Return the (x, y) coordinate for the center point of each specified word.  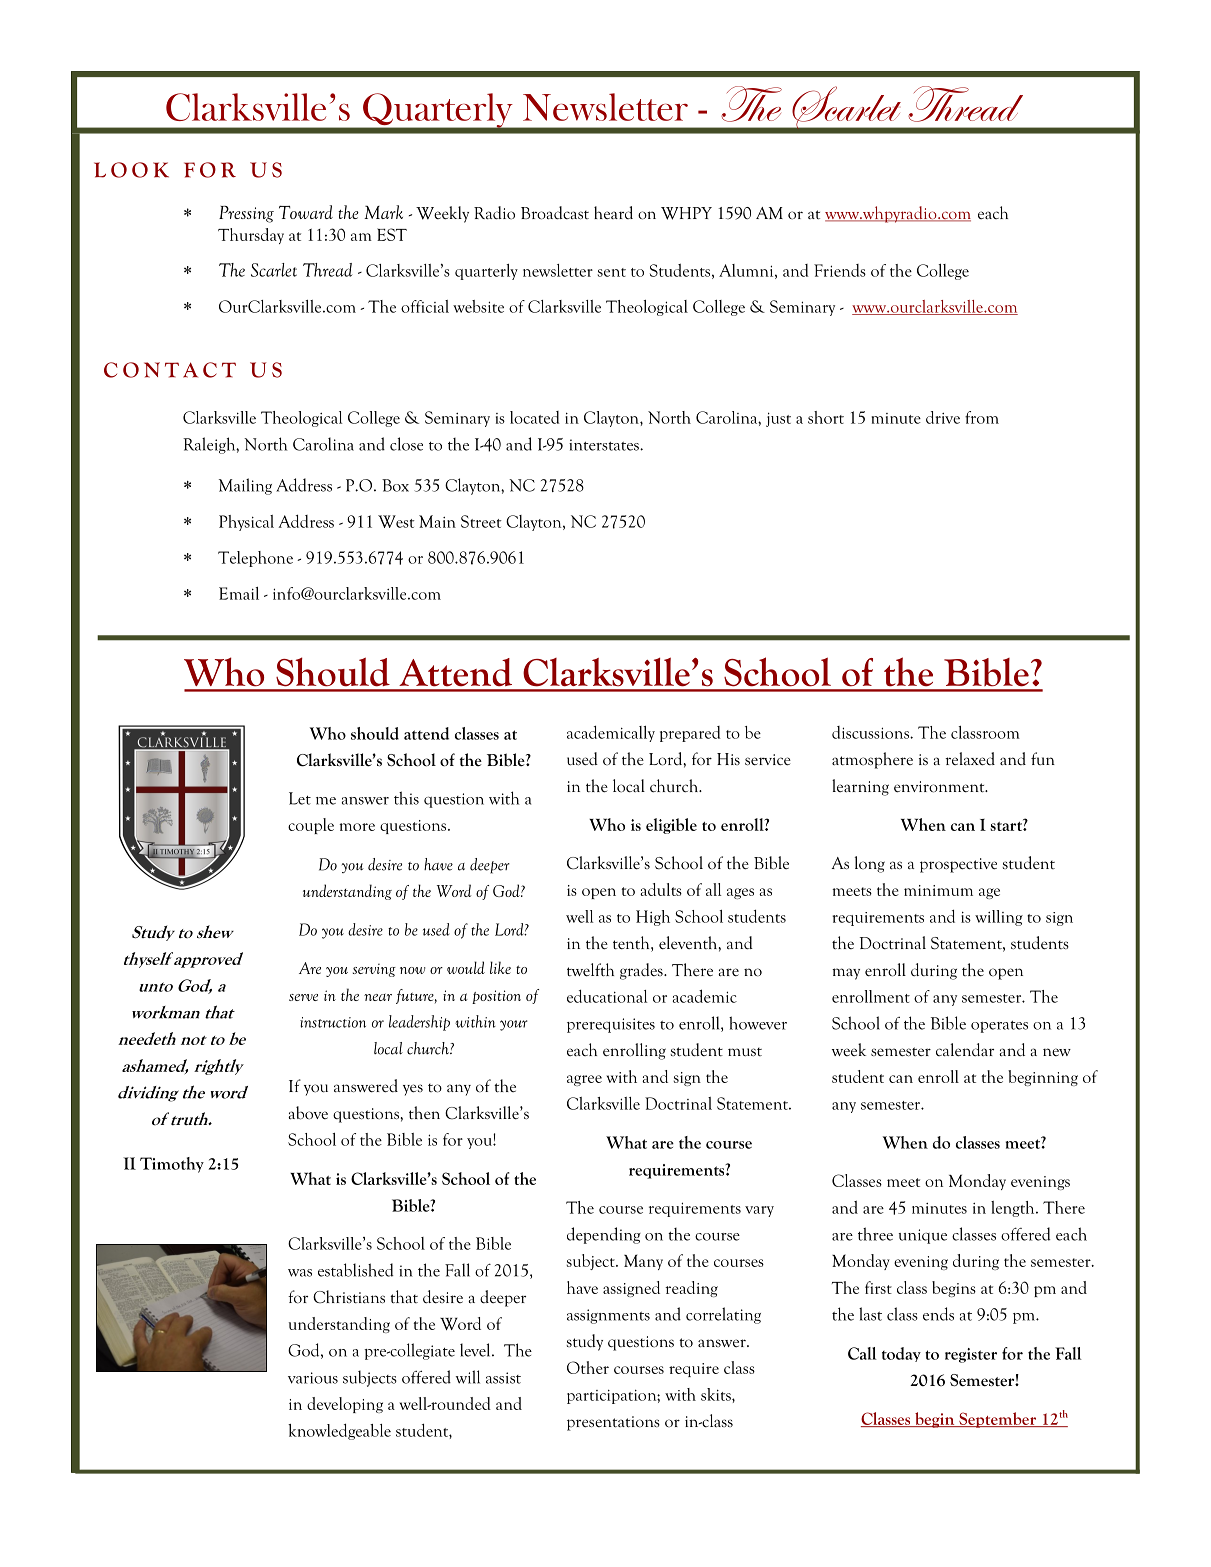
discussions (871, 732)
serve (303, 997)
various (313, 1378)
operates (999, 1027)
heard (613, 212)
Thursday (251, 236)
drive (943, 417)
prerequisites (611, 1025)
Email (239, 593)
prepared (690, 734)
